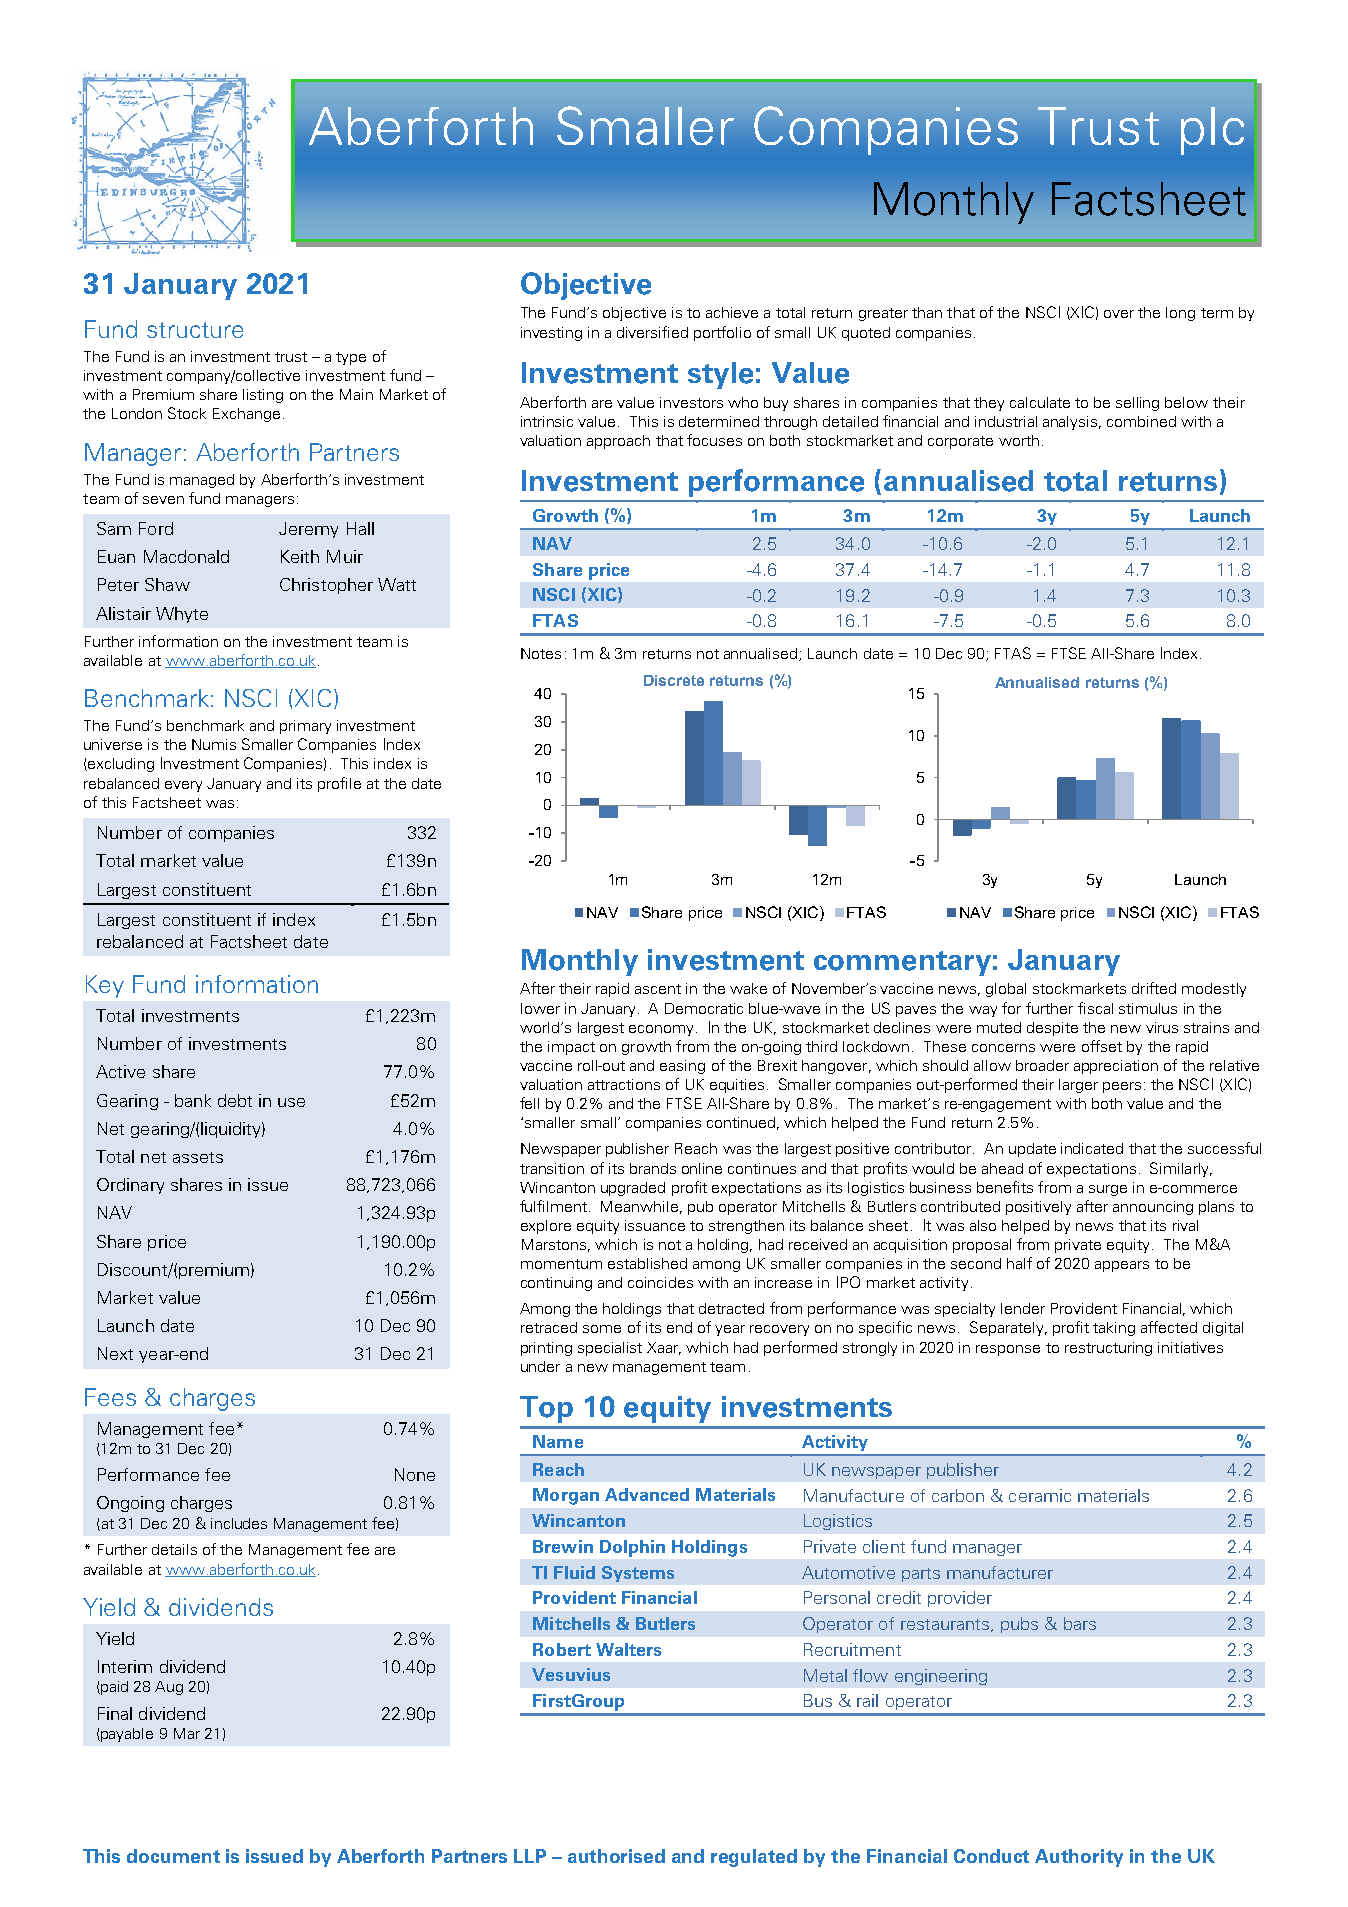  What do you see at coordinates (1154, 988) in the image?
I see `drifted` at bounding box center [1154, 988].
